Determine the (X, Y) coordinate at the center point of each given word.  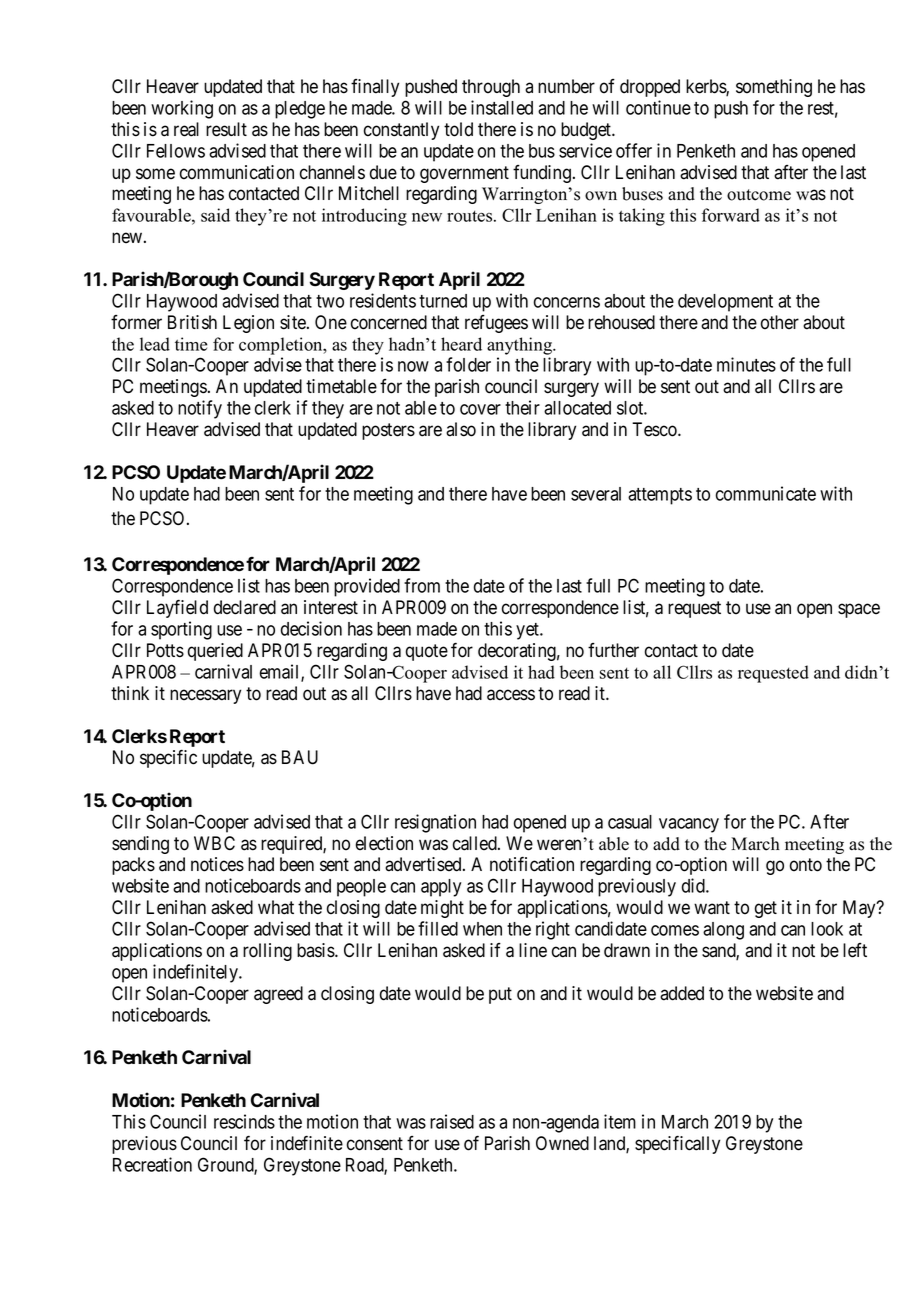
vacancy (689, 825)
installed (502, 107)
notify (200, 409)
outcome (759, 195)
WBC (214, 843)
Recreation (152, 1164)
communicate (766, 493)
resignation (435, 823)
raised (452, 1121)
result (226, 129)
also (461, 429)
